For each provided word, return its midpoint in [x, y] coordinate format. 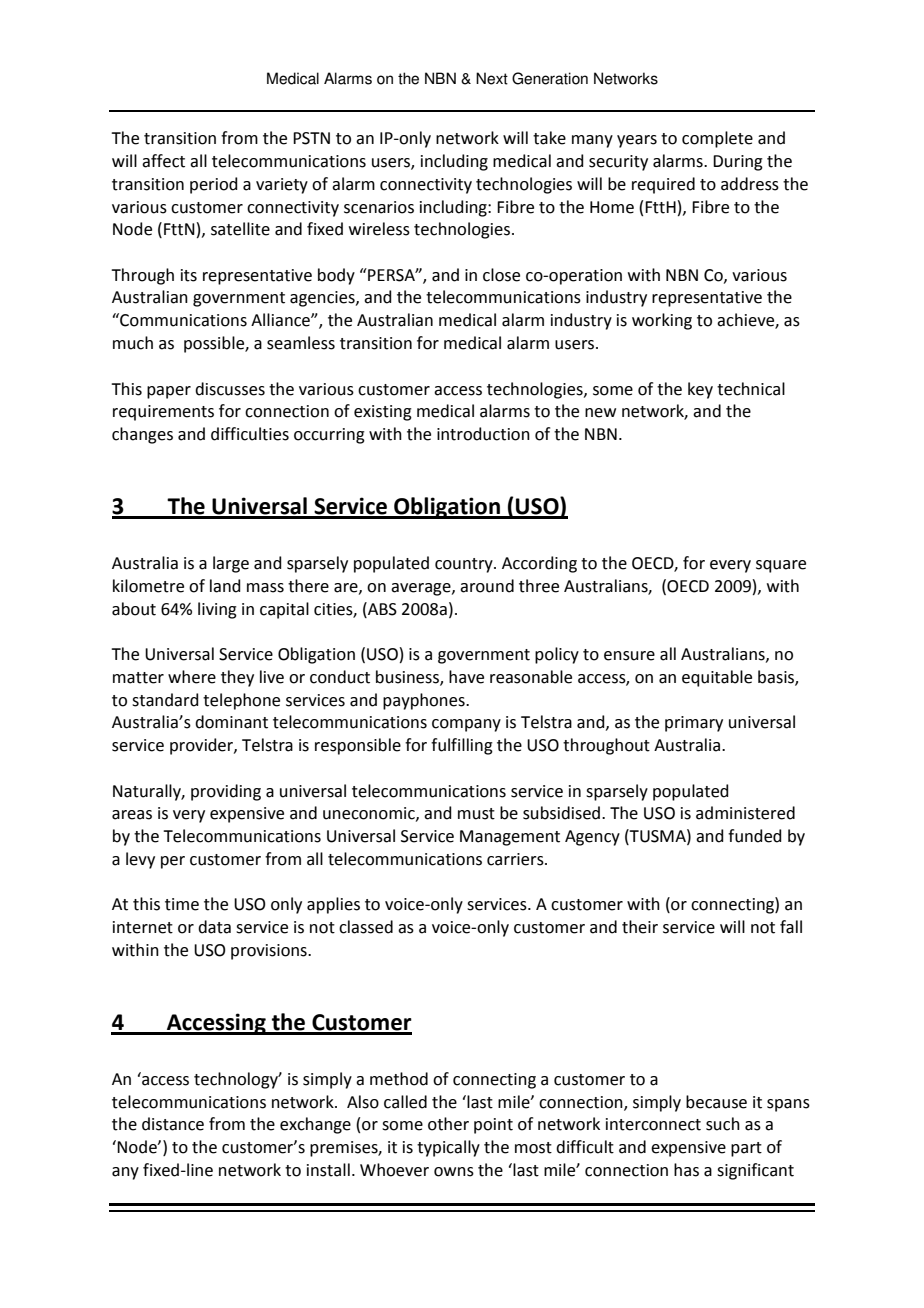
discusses [230, 389]
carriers [516, 859]
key [700, 390]
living [217, 610]
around [487, 586]
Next [492, 78]
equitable [717, 678]
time [182, 904]
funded [755, 836]
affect [163, 161]
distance [173, 1124]
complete [717, 139]
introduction [483, 434]
